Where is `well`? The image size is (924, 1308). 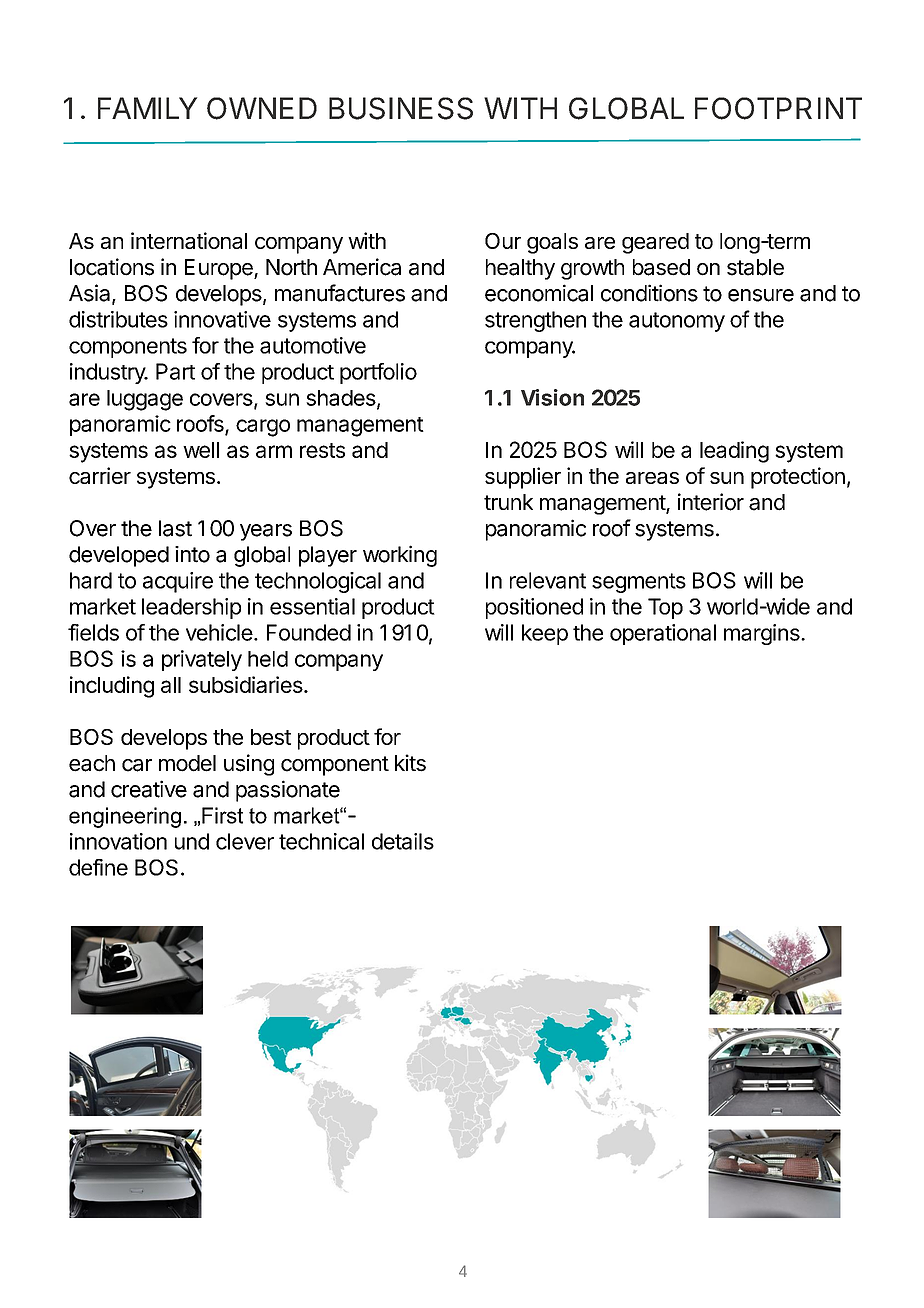 well is located at coordinates (201, 450).
